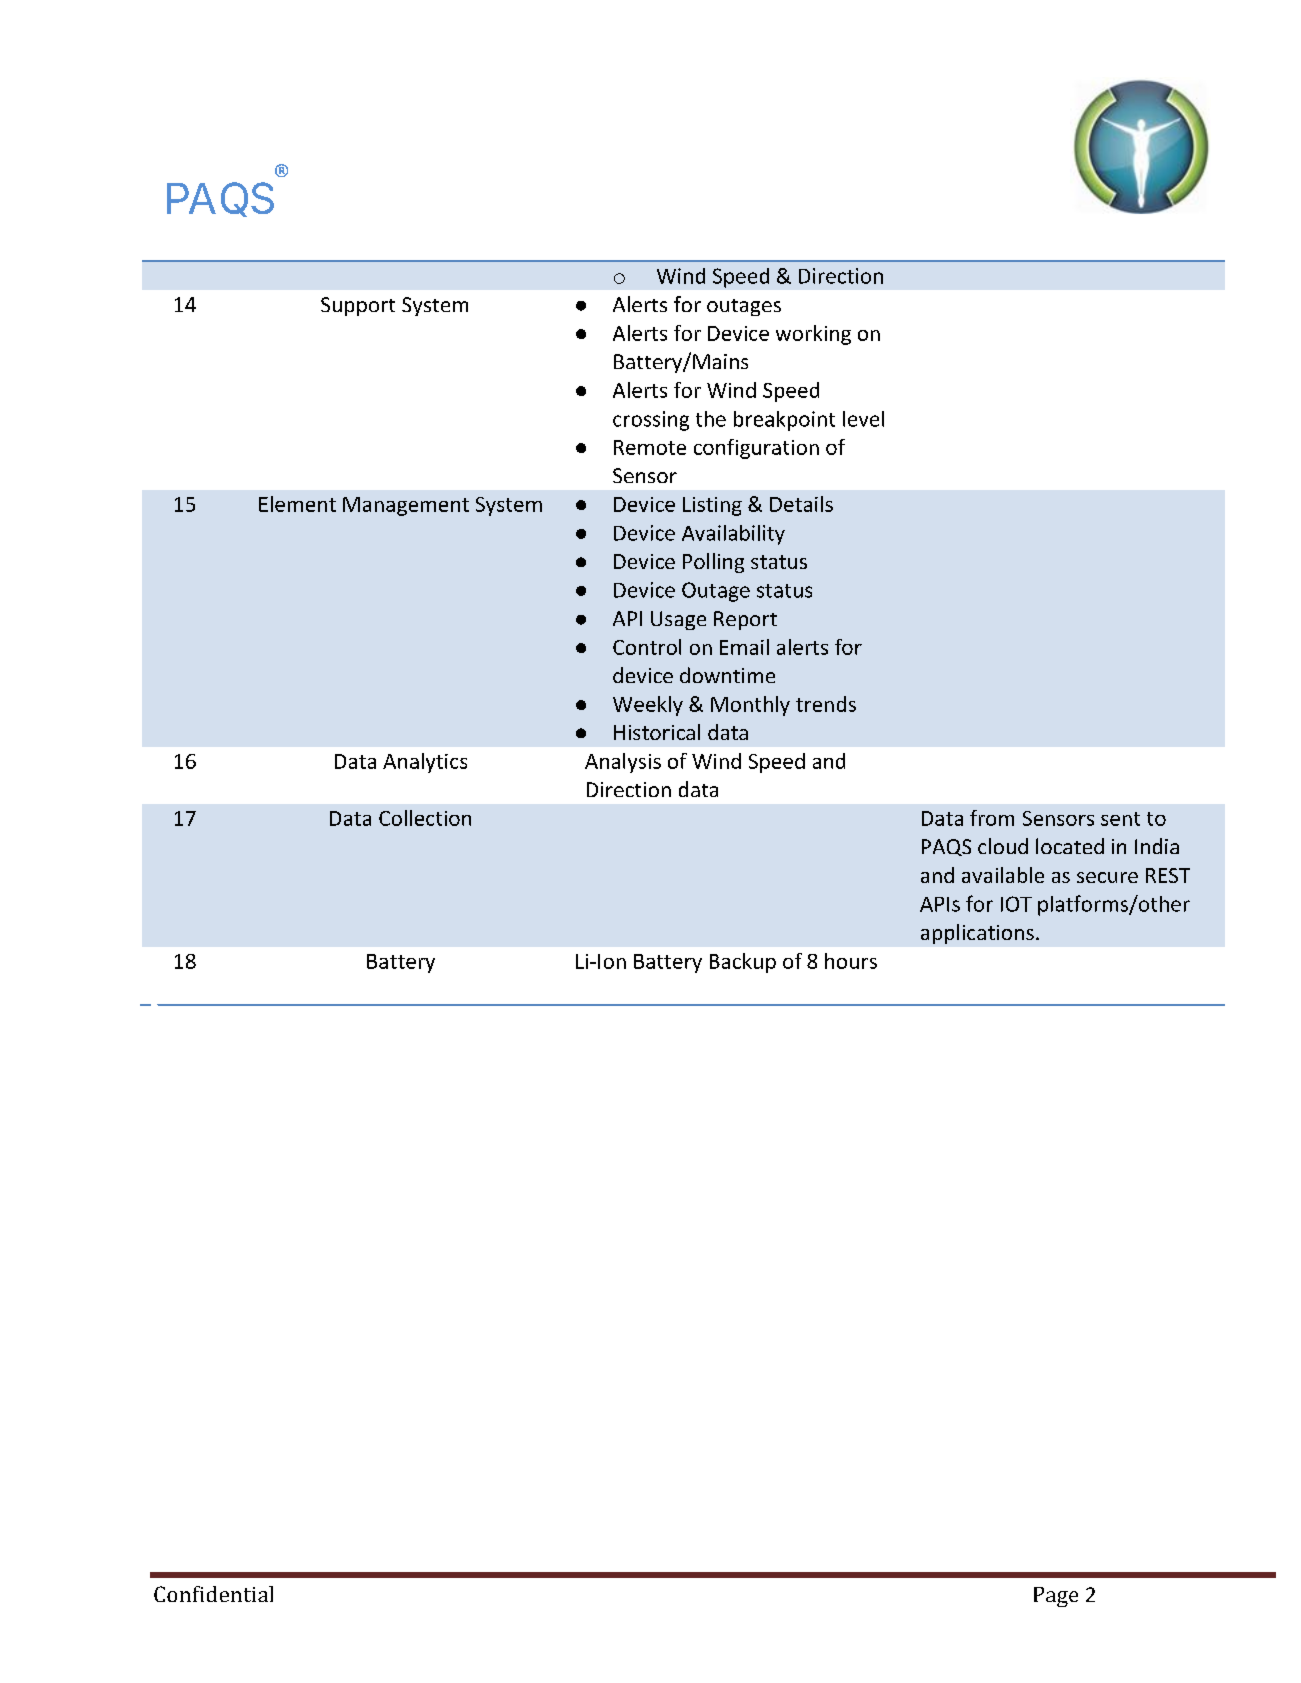 This screenshot has width=1301, height=1683. Describe the element at coordinates (358, 306) in the screenshot. I see `Support` at that location.
